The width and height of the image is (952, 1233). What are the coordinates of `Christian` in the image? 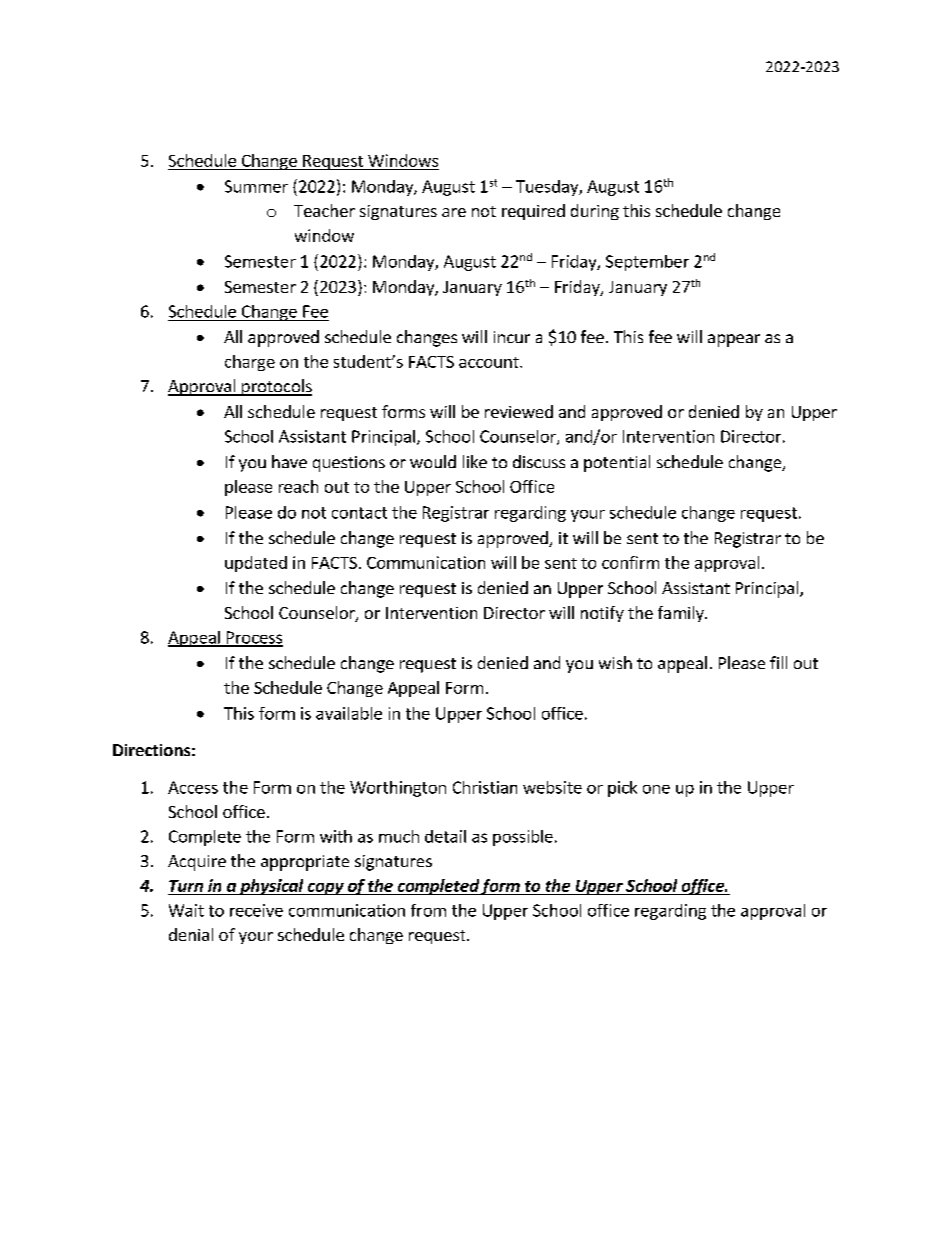 It's located at (485, 787).
